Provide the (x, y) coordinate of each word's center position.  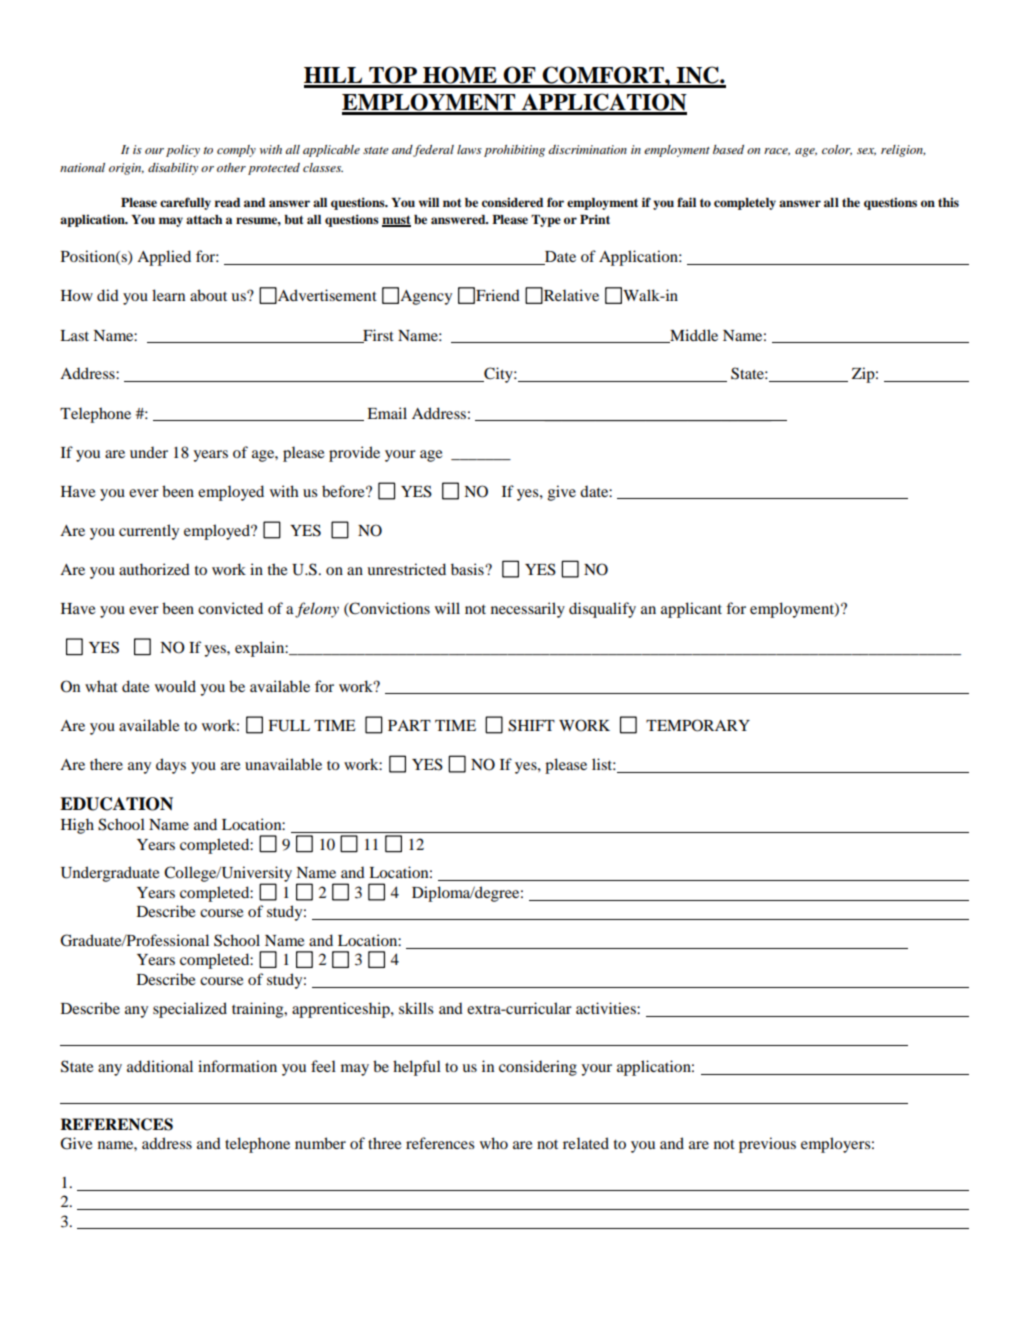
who (494, 1143)
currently (149, 532)
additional (160, 1066)
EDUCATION (116, 804)
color (837, 150)
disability (173, 169)
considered (512, 202)
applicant (691, 610)
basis (468, 569)
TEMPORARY (698, 725)
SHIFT (531, 725)
